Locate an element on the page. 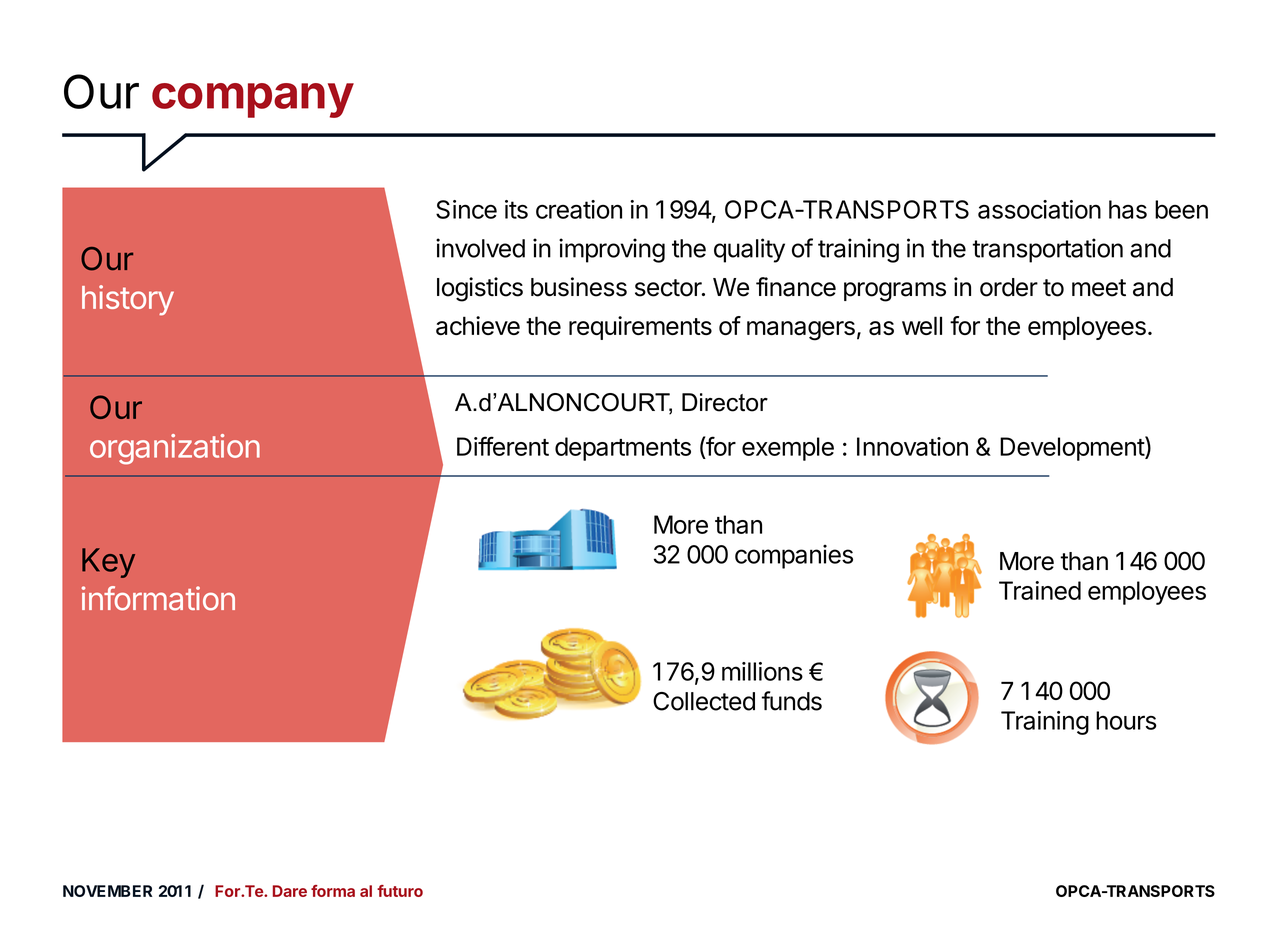 This document has height=952, width=1270. organization is located at coordinates (175, 449).
